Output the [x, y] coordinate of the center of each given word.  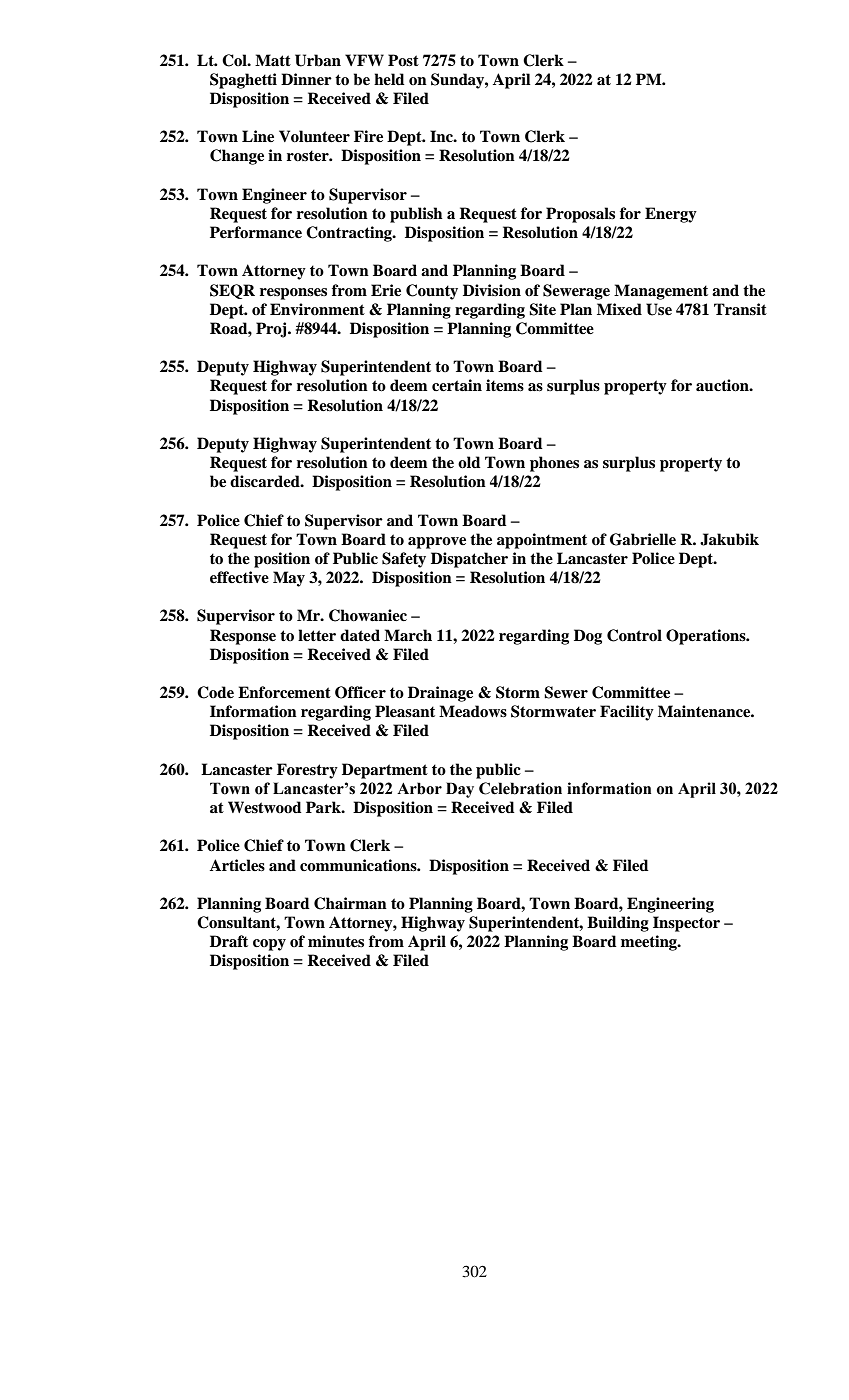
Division [492, 290]
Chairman [350, 903]
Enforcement [284, 692]
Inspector [686, 924]
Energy [671, 215]
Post [403, 60]
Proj [272, 330]
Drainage [440, 694]
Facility [627, 713]
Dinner [306, 79]
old [469, 462]
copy [269, 945]
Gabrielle [643, 539]
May [289, 579]
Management [661, 292]
